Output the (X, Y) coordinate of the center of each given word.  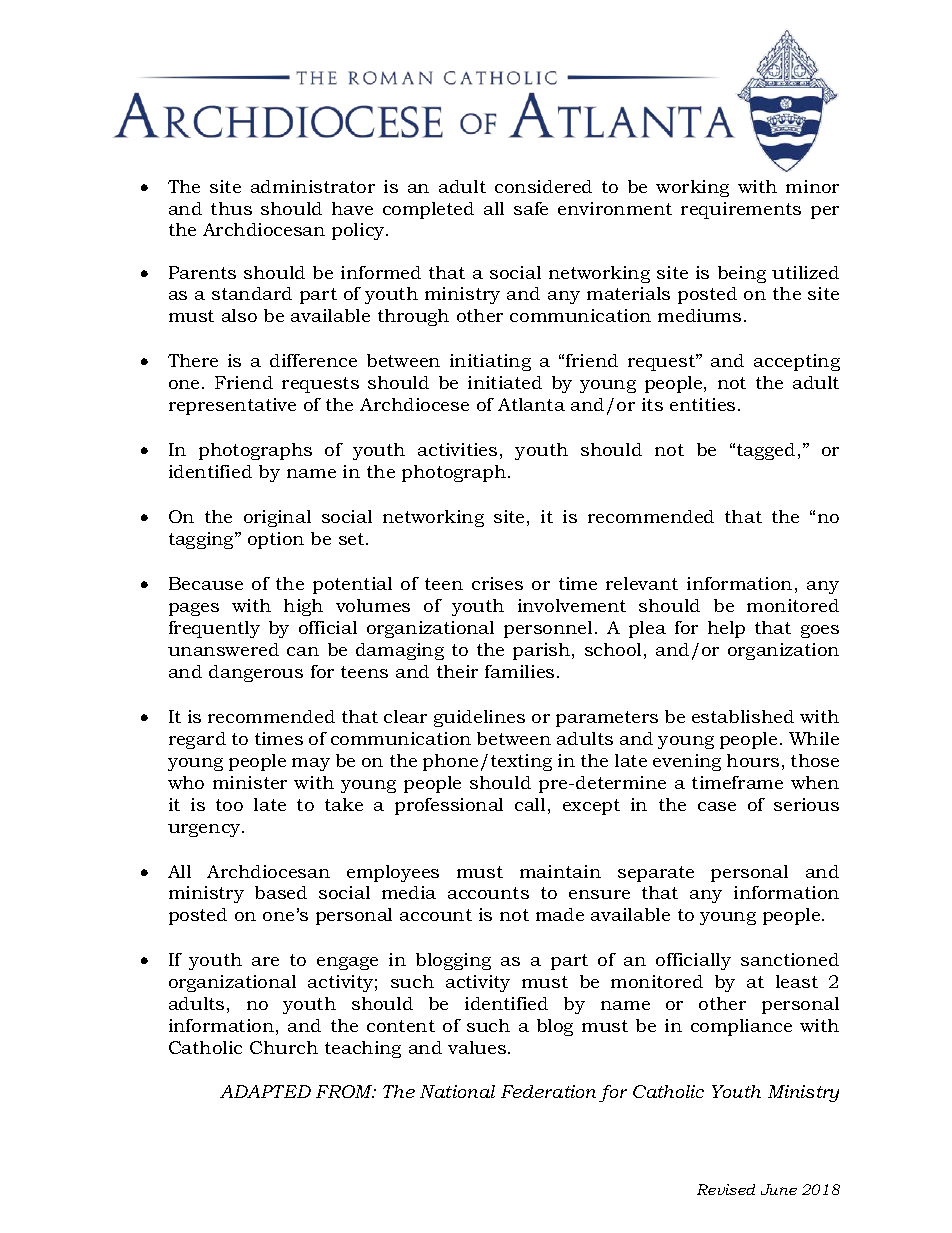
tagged (766, 451)
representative (232, 406)
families (519, 671)
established (743, 716)
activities (457, 449)
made (560, 914)
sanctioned (790, 959)
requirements (741, 210)
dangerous (256, 673)
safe (531, 208)
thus (231, 208)
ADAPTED (265, 1091)
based (281, 892)
